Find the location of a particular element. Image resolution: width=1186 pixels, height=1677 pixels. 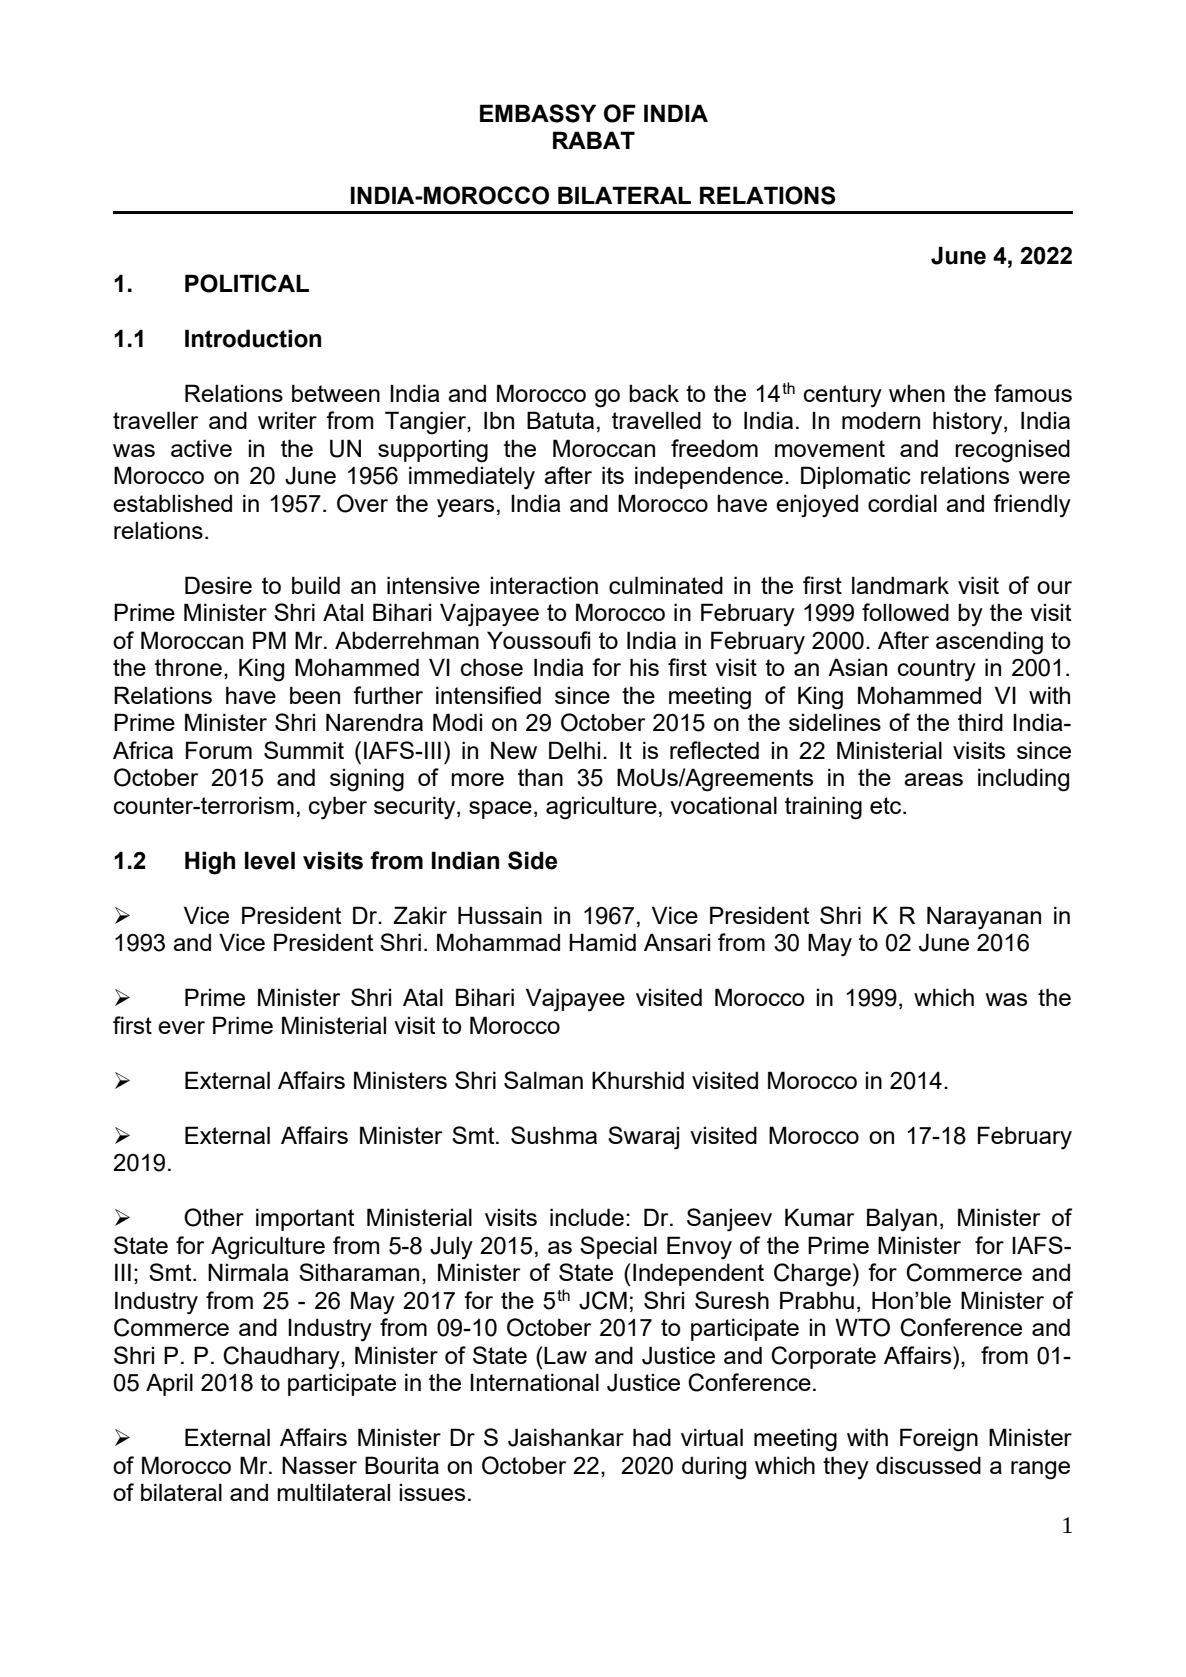

interaction is located at coordinates (544, 585).
